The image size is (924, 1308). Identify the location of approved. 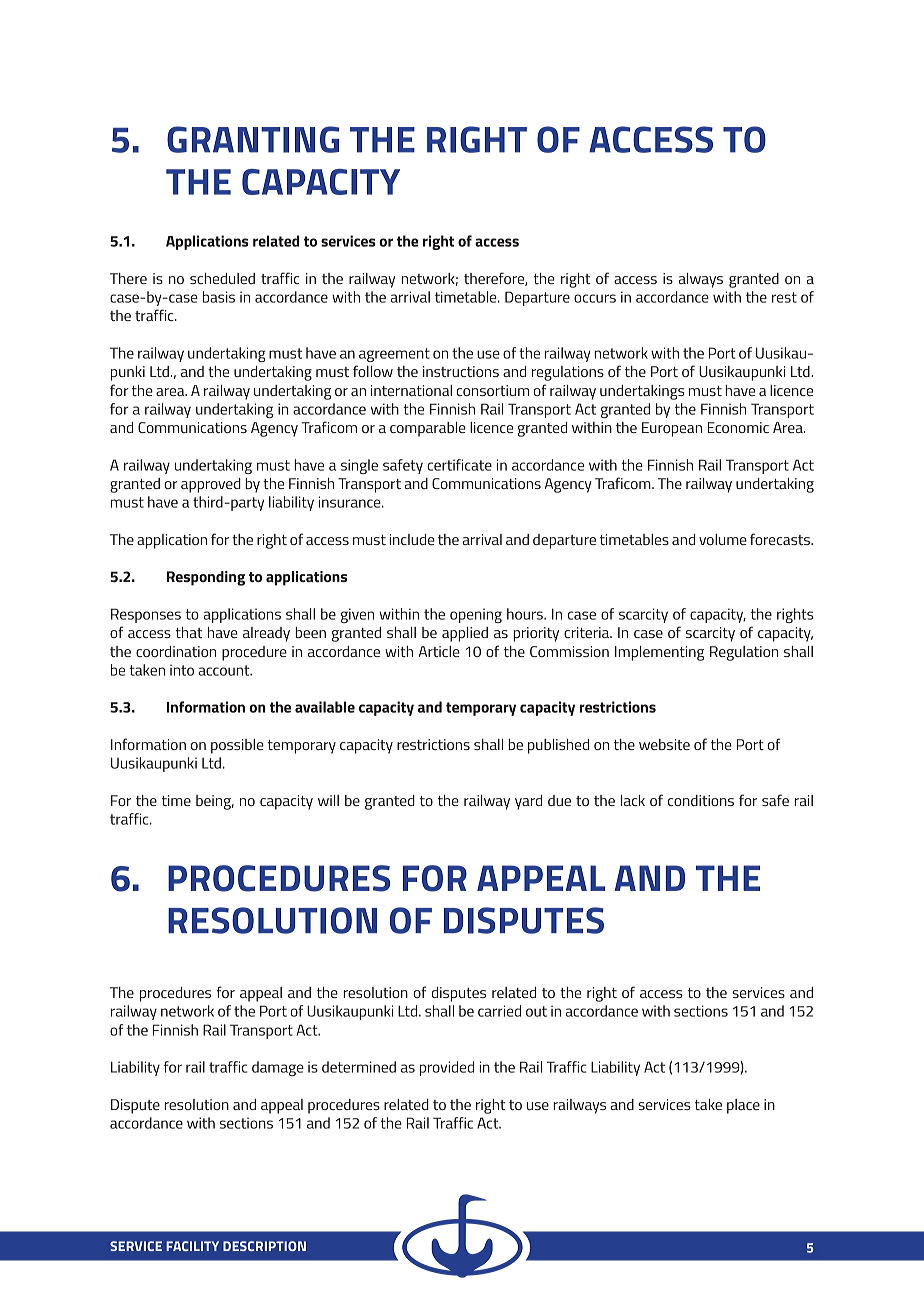
(211, 485).
